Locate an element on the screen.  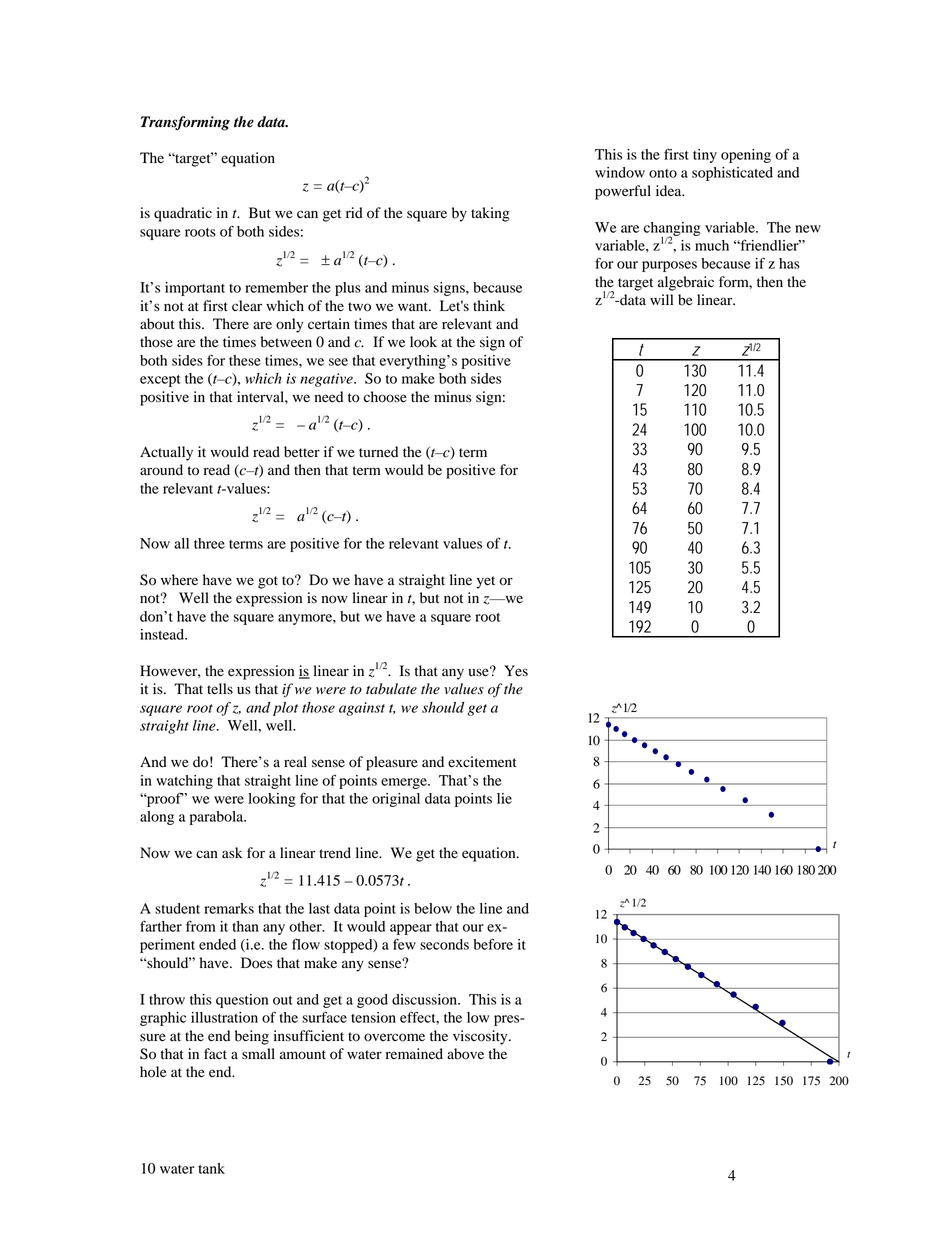
below is located at coordinates (433, 908).
